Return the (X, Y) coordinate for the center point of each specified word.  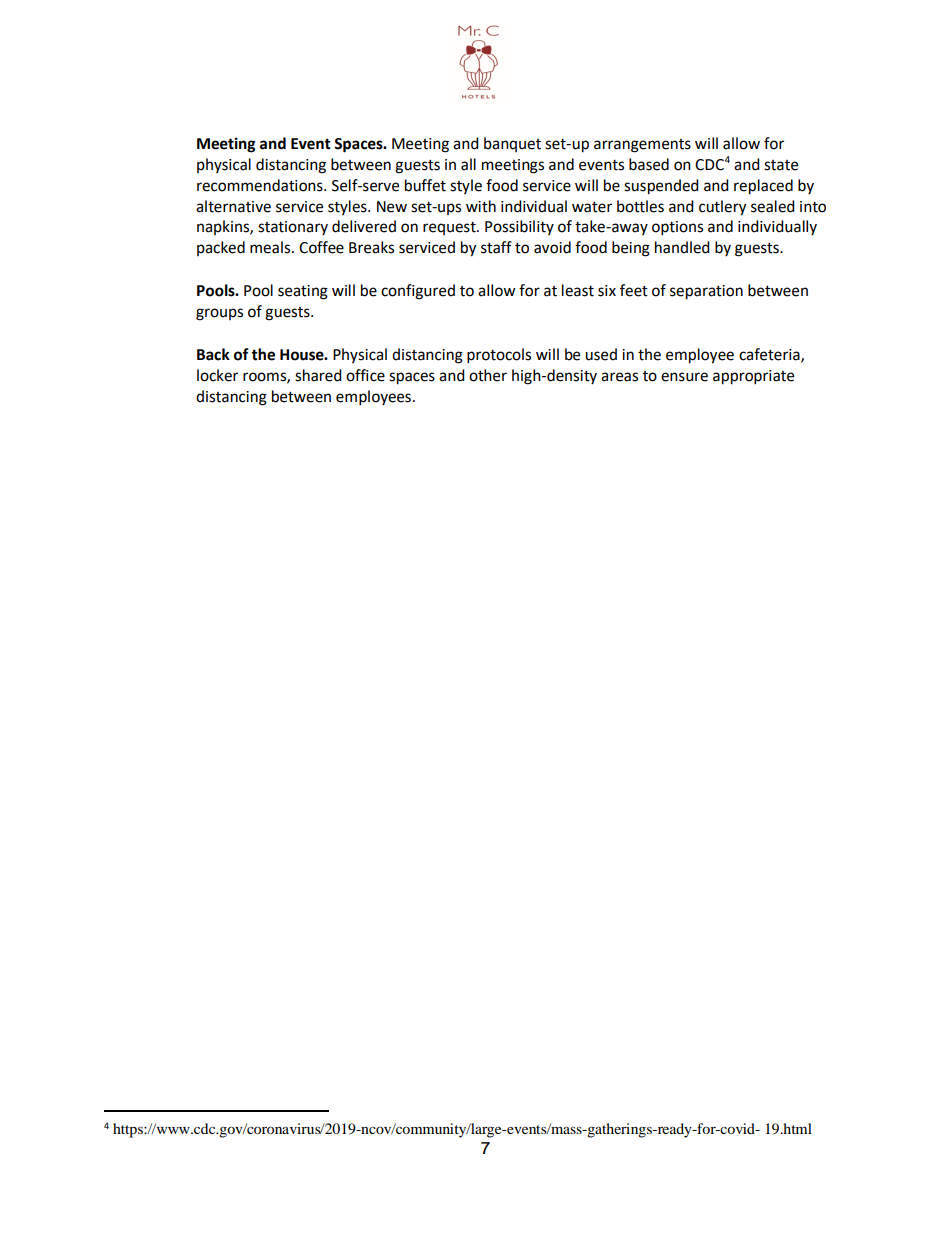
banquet (512, 144)
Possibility (519, 227)
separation (706, 292)
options (677, 228)
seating (303, 292)
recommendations (261, 185)
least (578, 290)
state (781, 165)
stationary (293, 228)
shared (318, 375)
